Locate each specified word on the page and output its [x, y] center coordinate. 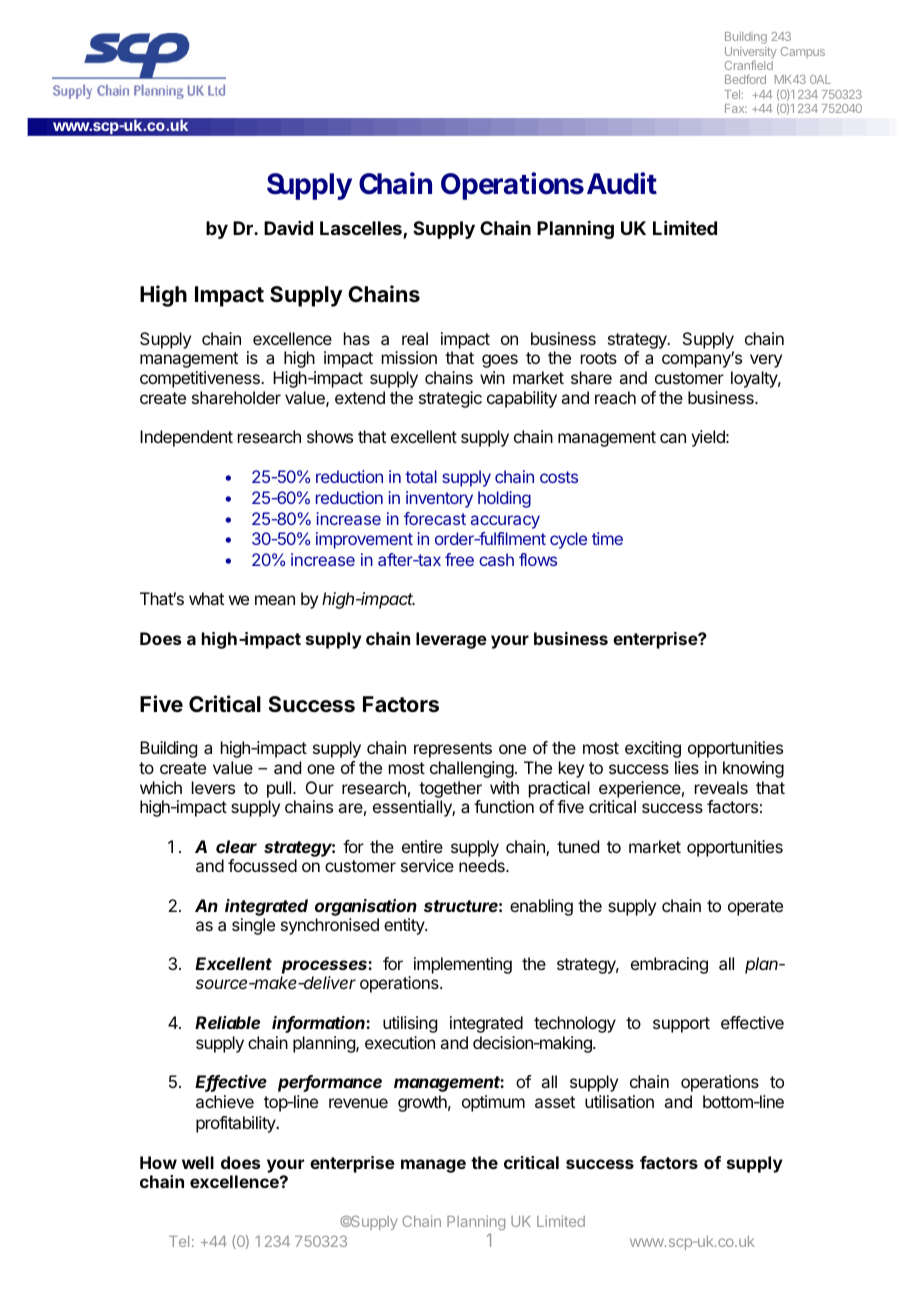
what [206, 598]
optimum [493, 1103]
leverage [451, 640]
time [607, 538]
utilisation [619, 1101]
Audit [622, 183]
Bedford [745, 79]
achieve [225, 1101]
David [288, 228]
